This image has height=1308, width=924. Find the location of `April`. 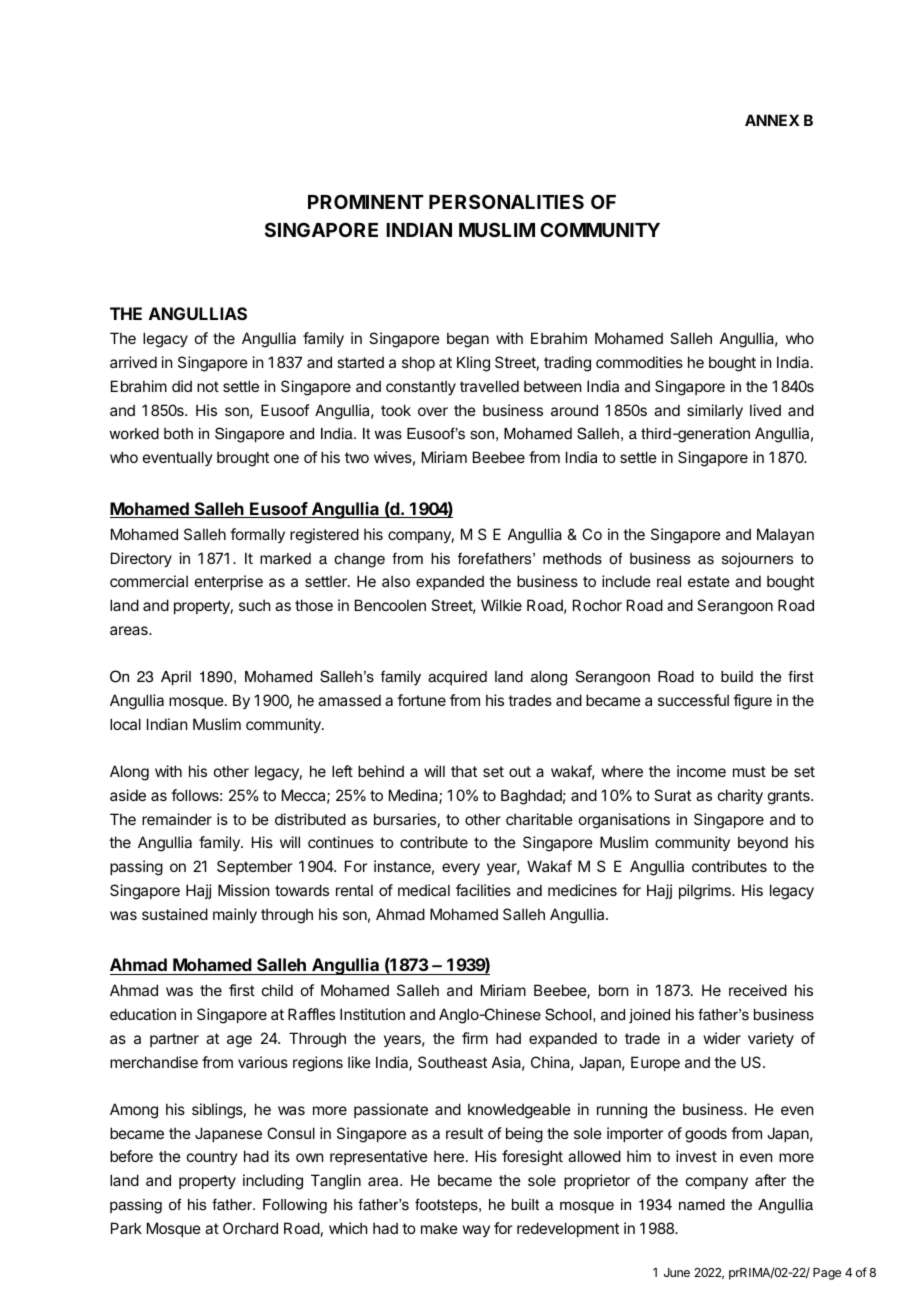

April is located at coordinates (176, 678).
